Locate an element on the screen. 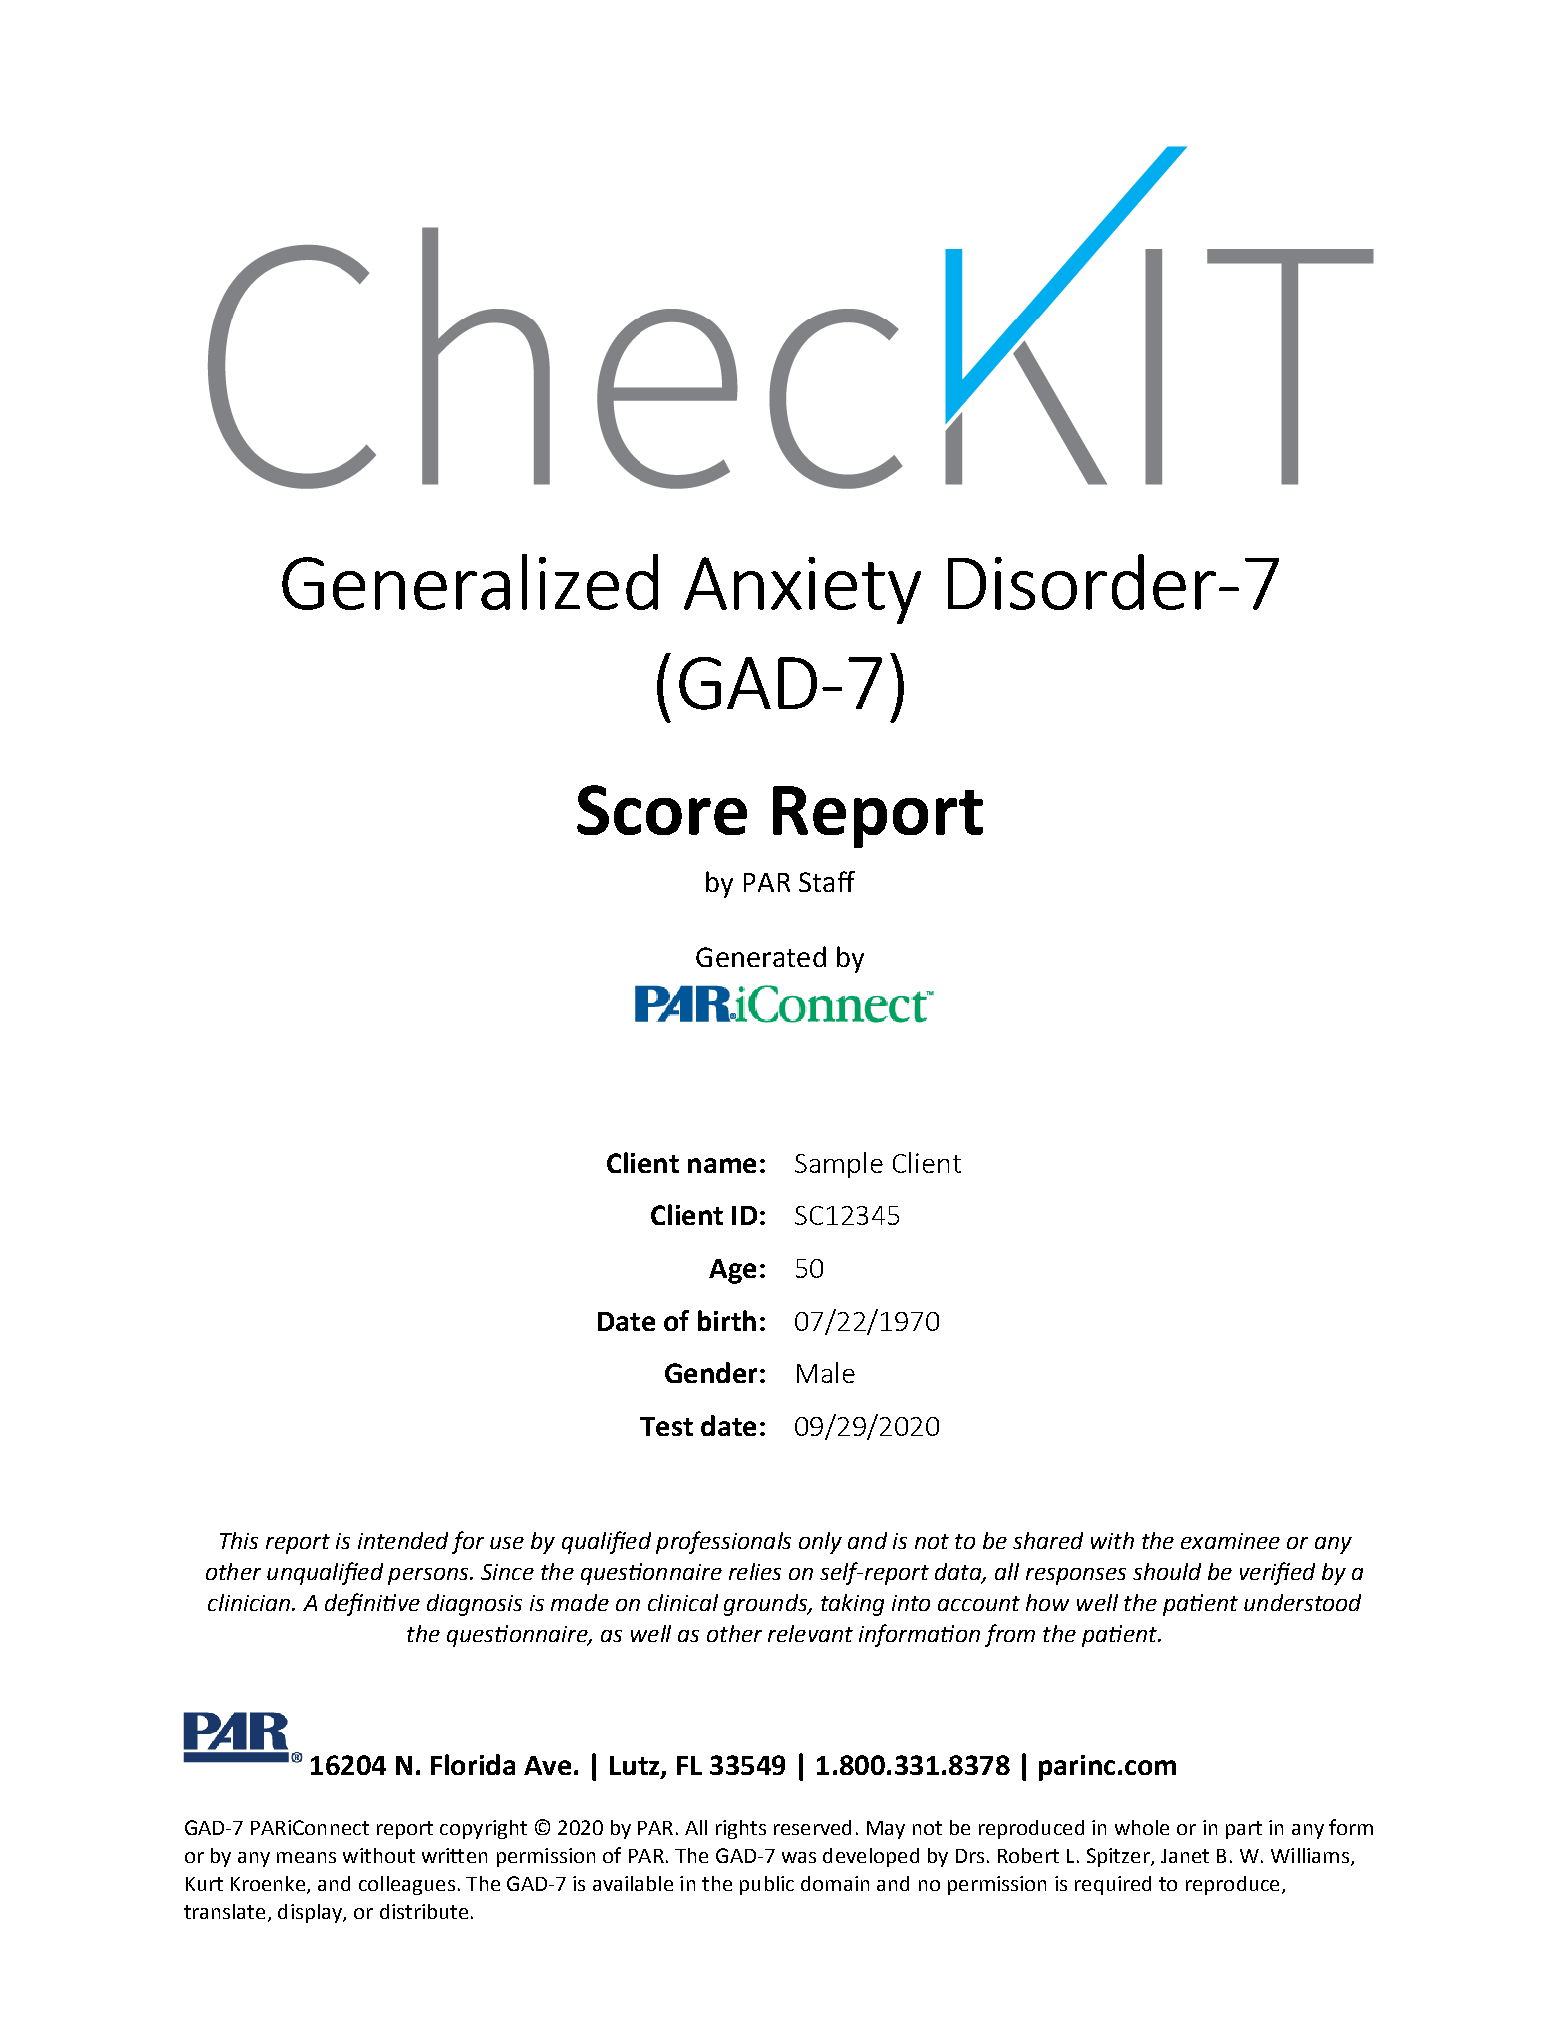 The height and width of the screenshot is (2022, 1562). Sample is located at coordinates (839, 1165).
